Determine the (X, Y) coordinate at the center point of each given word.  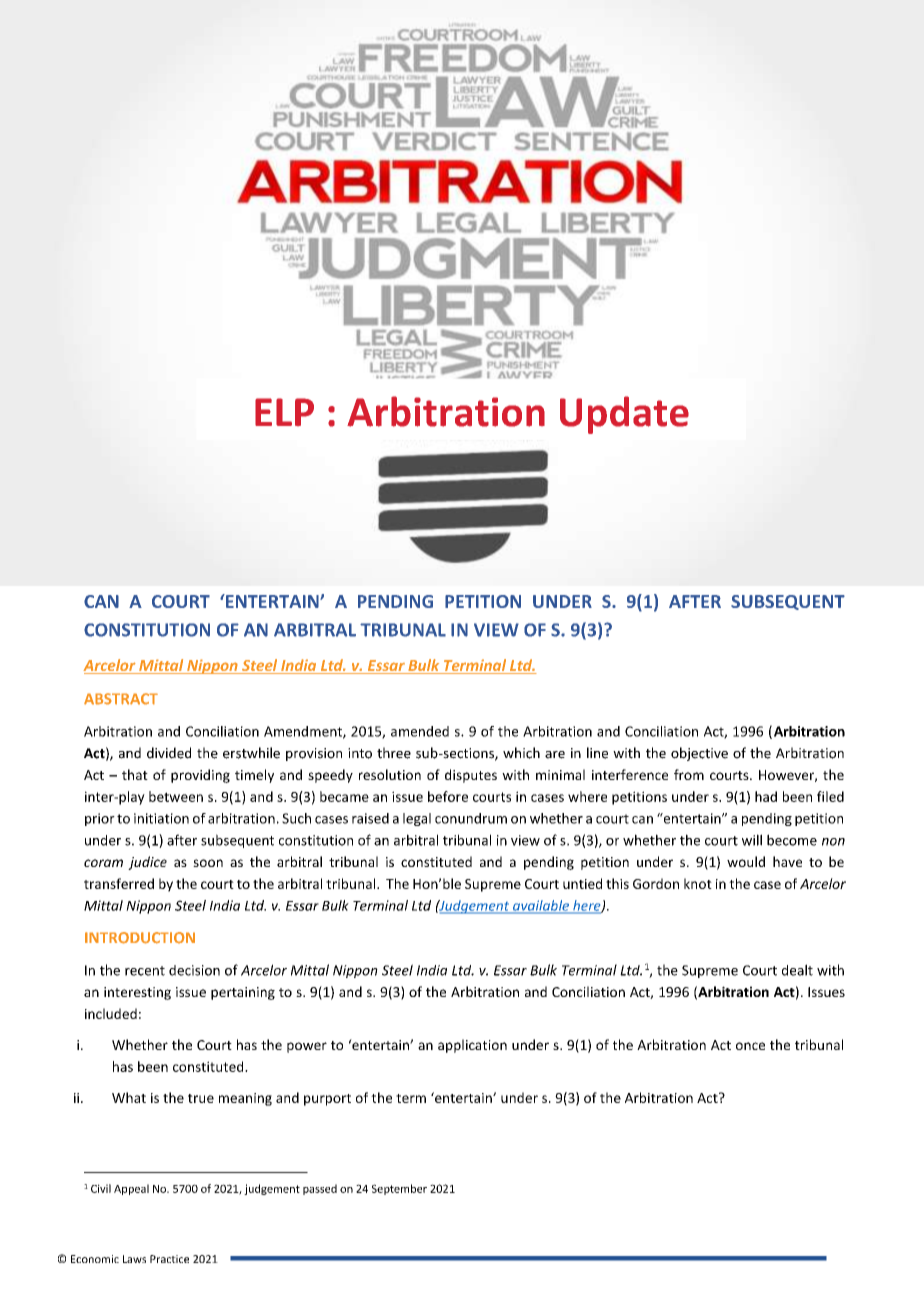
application (472, 1046)
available (541, 906)
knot (698, 883)
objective (699, 754)
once (750, 1046)
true (201, 1098)
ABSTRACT (121, 699)
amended (420, 731)
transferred (119, 883)
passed (320, 1189)
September (399, 1189)
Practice (169, 1259)
